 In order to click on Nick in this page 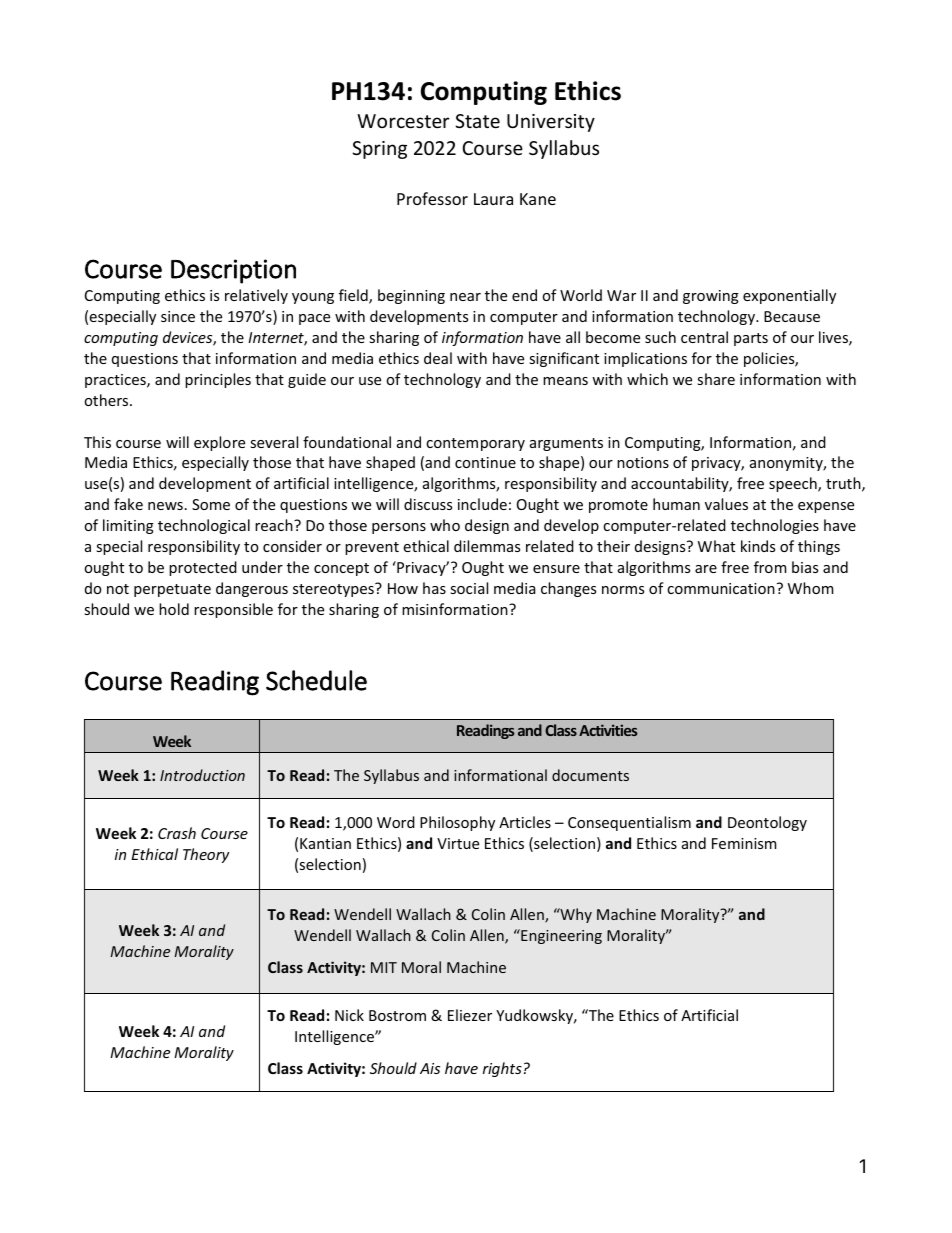, I will do `click(349, 1015)`.
